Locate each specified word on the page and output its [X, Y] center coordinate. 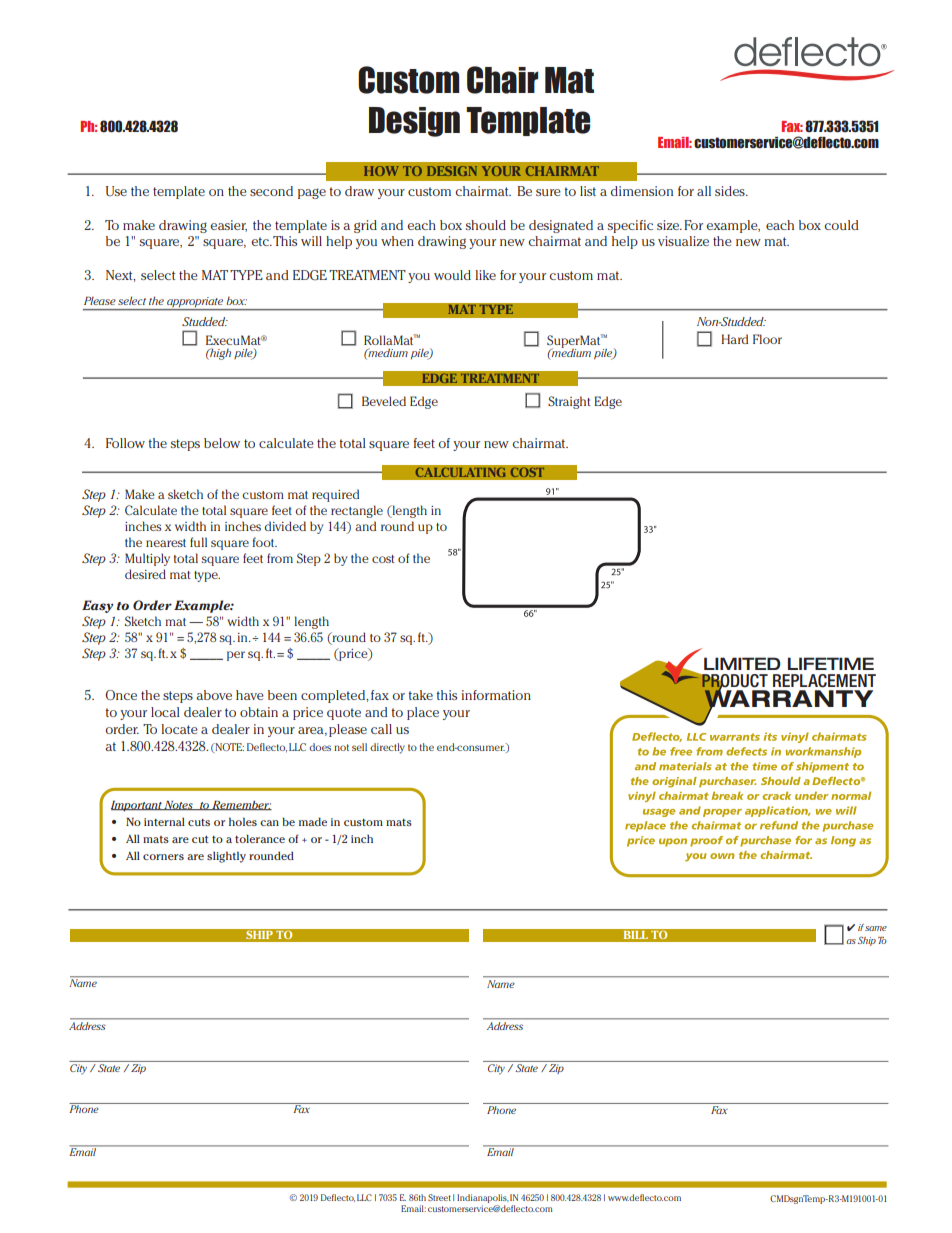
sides [731, 191]
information [496, 695]
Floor [767, 339]
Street [439, 1197]
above [214, 695]
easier [228, 226]
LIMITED [742, 663]
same [876, 928]
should [486, 225]
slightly [226, 857]
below [222, 443]
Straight [569, 402]
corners [163, 857]
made [313, 821]
